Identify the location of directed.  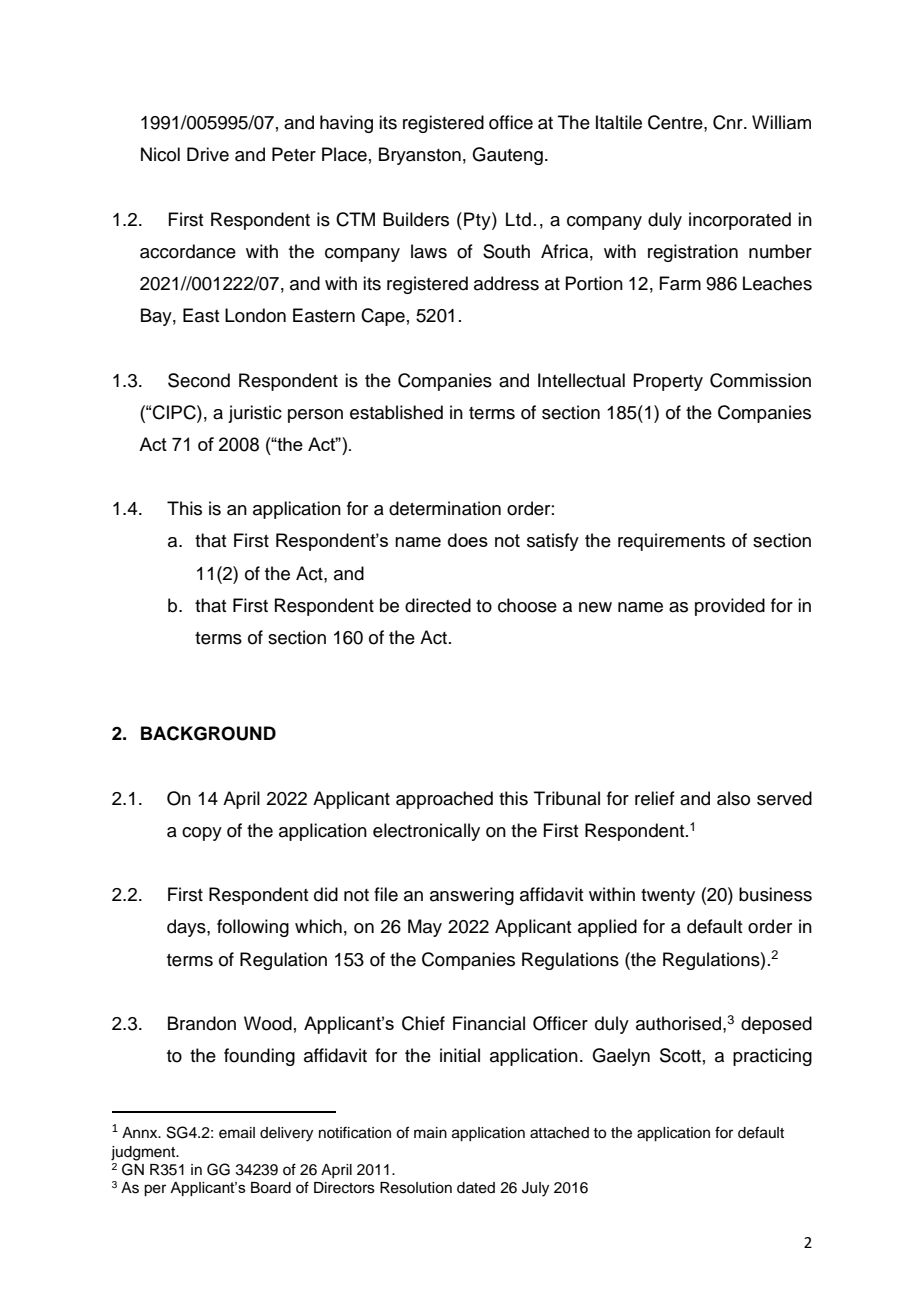
(438, 605).
